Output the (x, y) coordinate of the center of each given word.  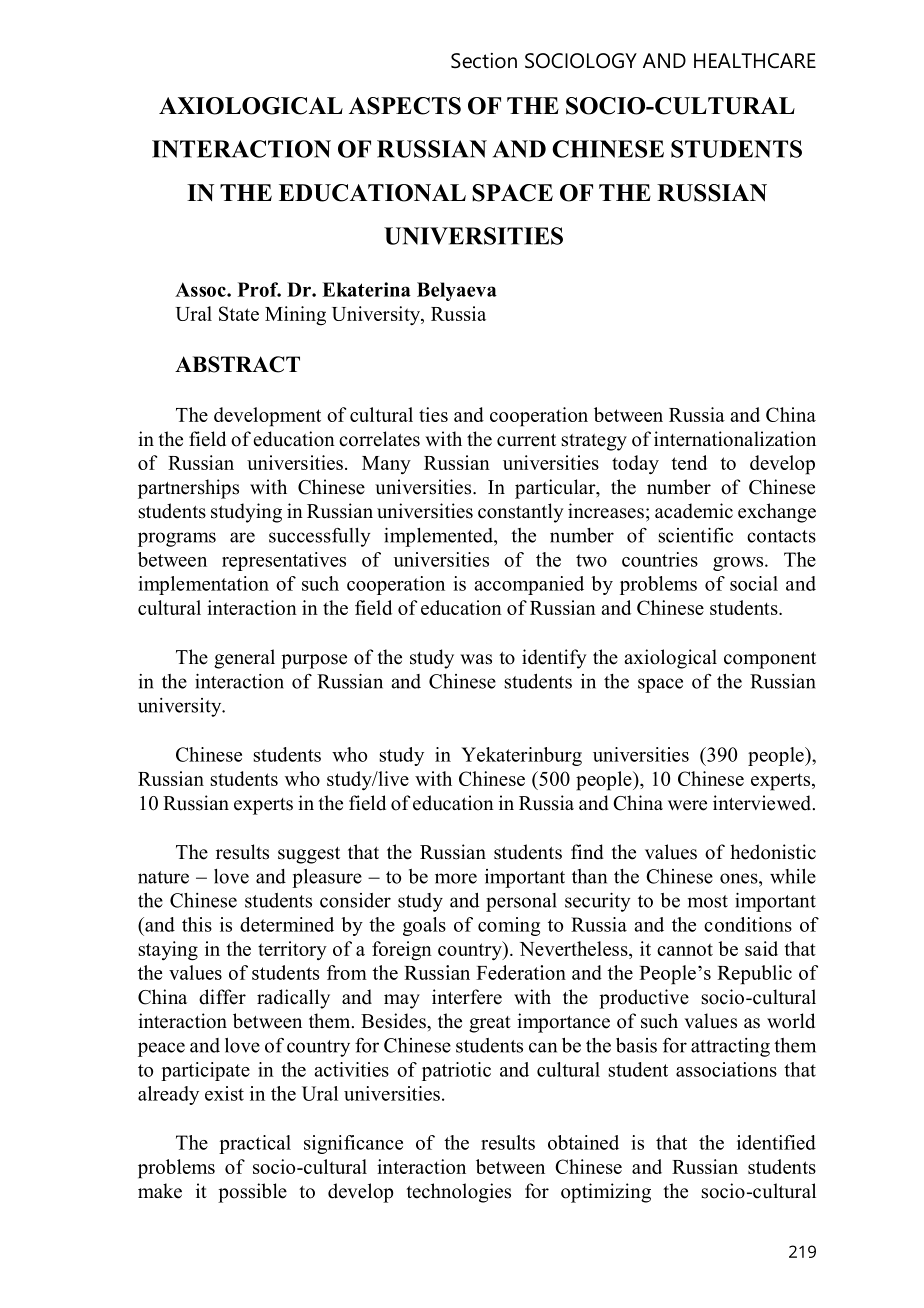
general (244, 659)
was (476, 659)
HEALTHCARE (755, 61)
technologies (458, 1193)
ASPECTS (405, 106)
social (754, 583)
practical (255, 1144)
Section (484, 61)
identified (776, 1142)
